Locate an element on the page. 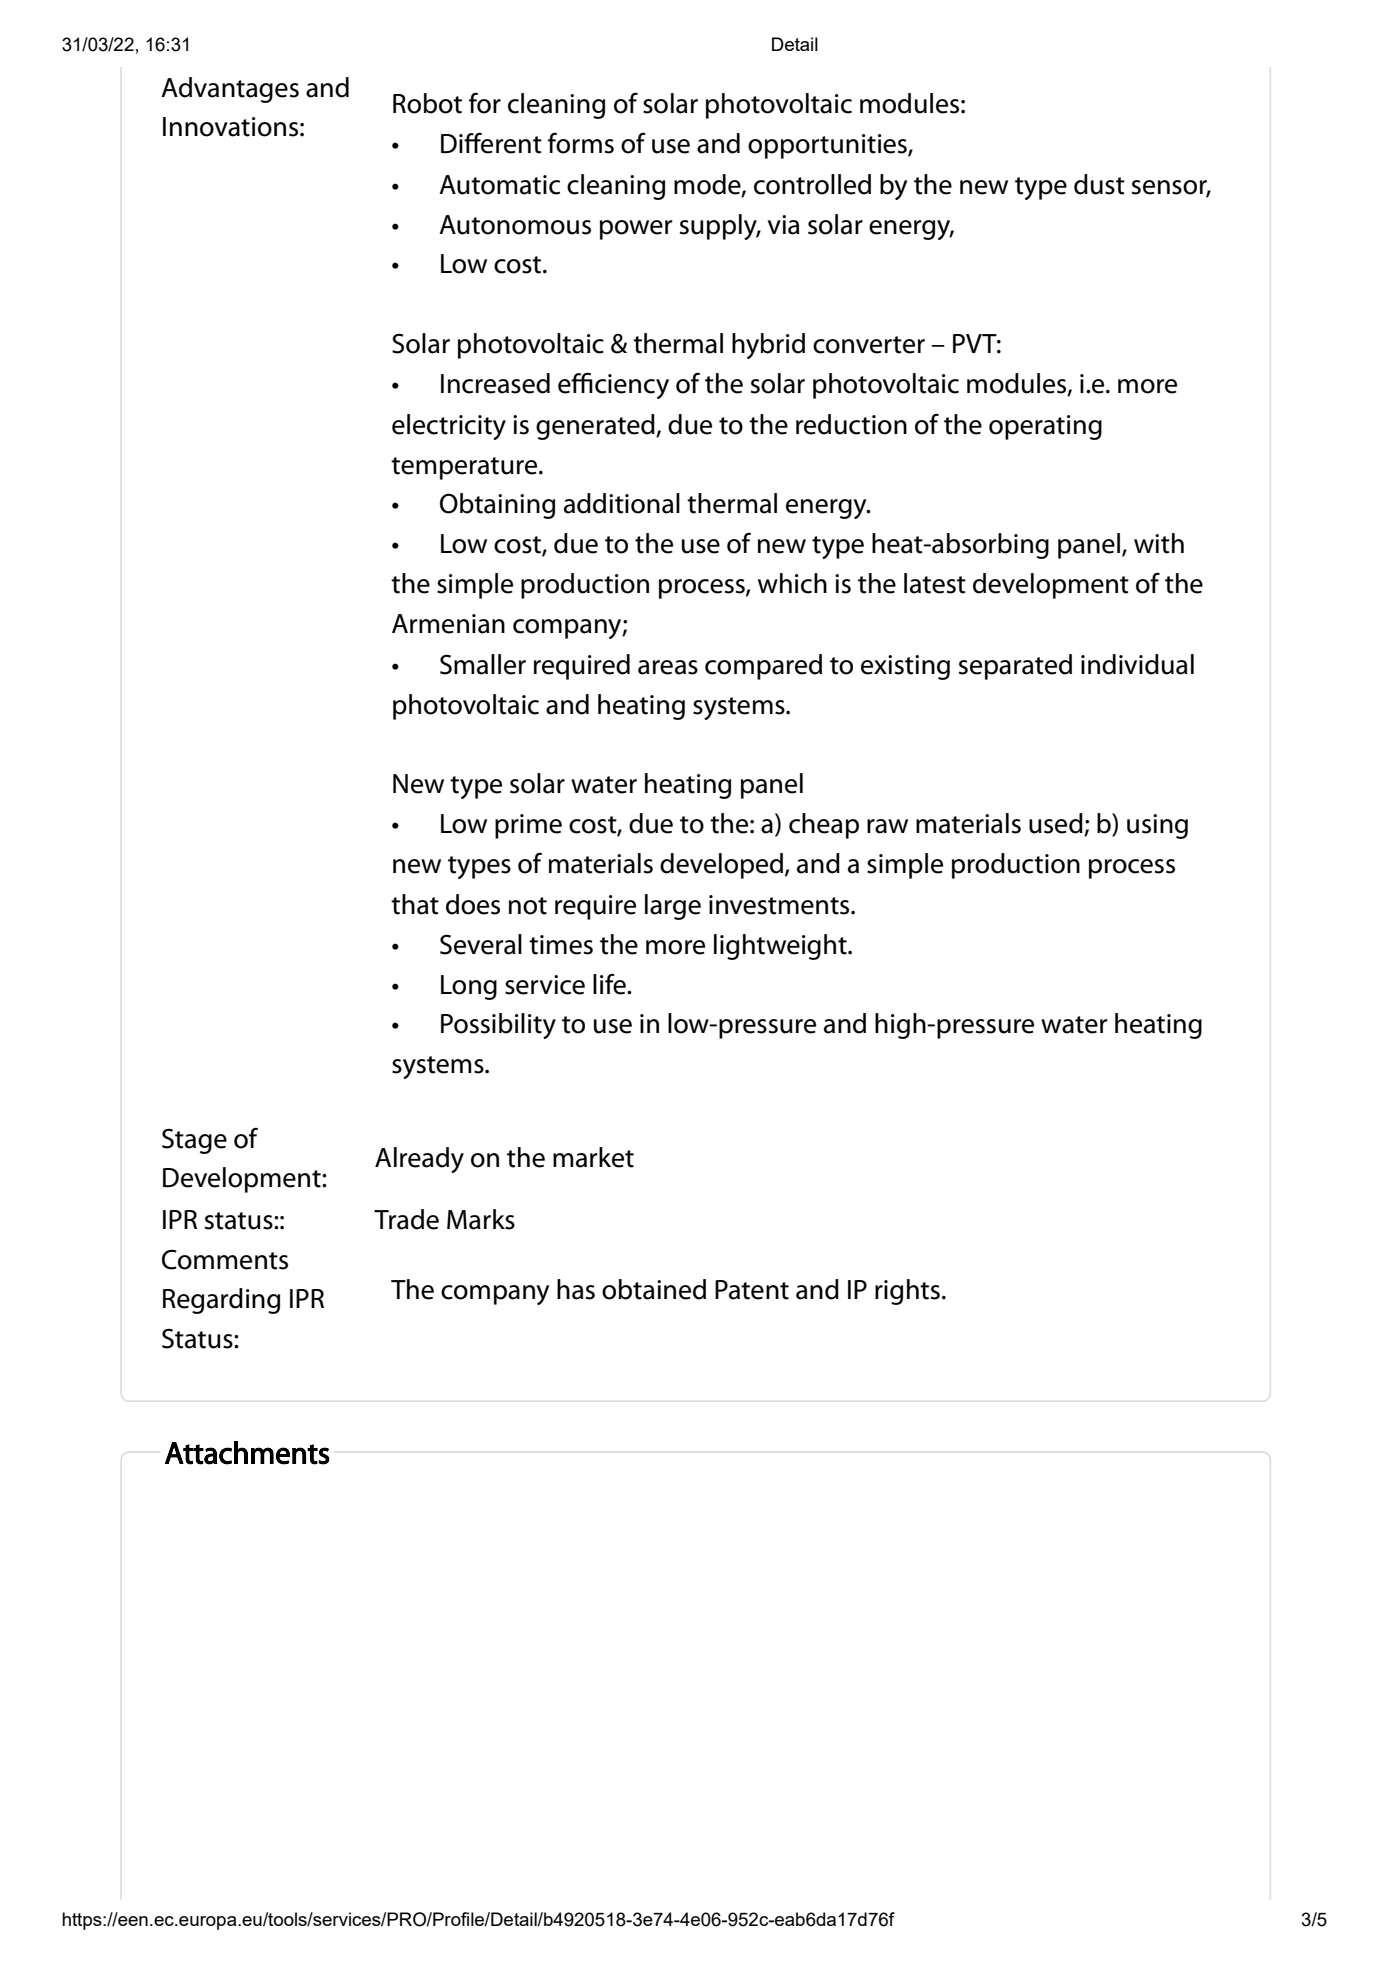 The image size is (1389, 1965). Advantages is located at coordinates (230, 90).
